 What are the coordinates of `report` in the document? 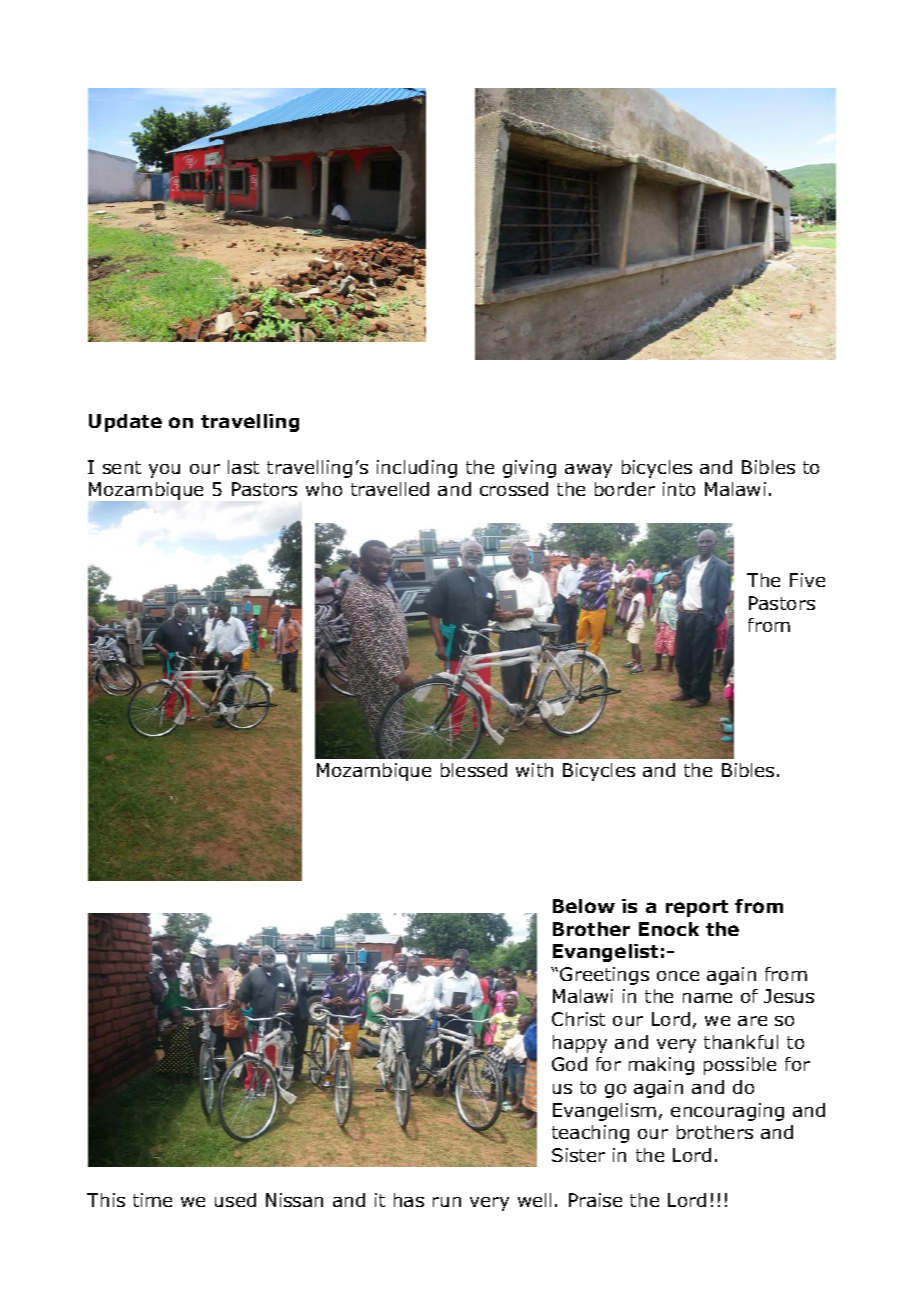 It's located at (697, 908).
